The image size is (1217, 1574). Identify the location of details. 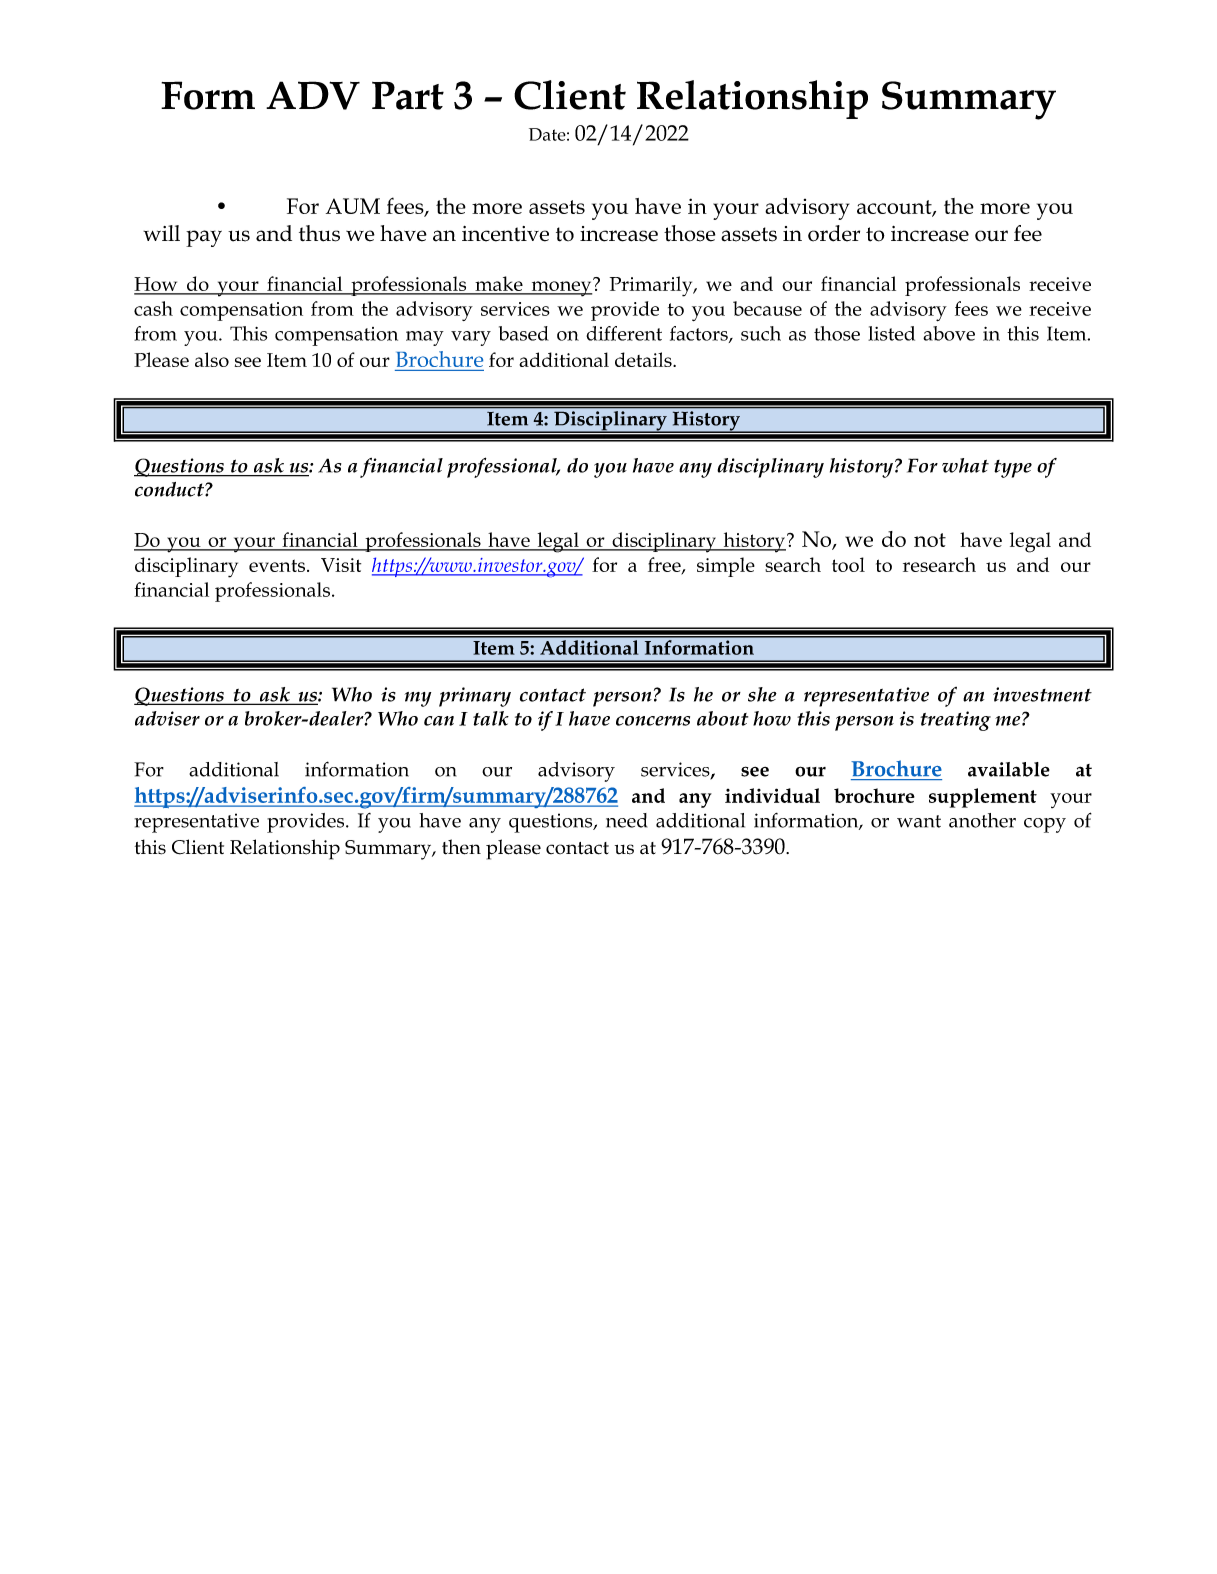
(644, 359).
